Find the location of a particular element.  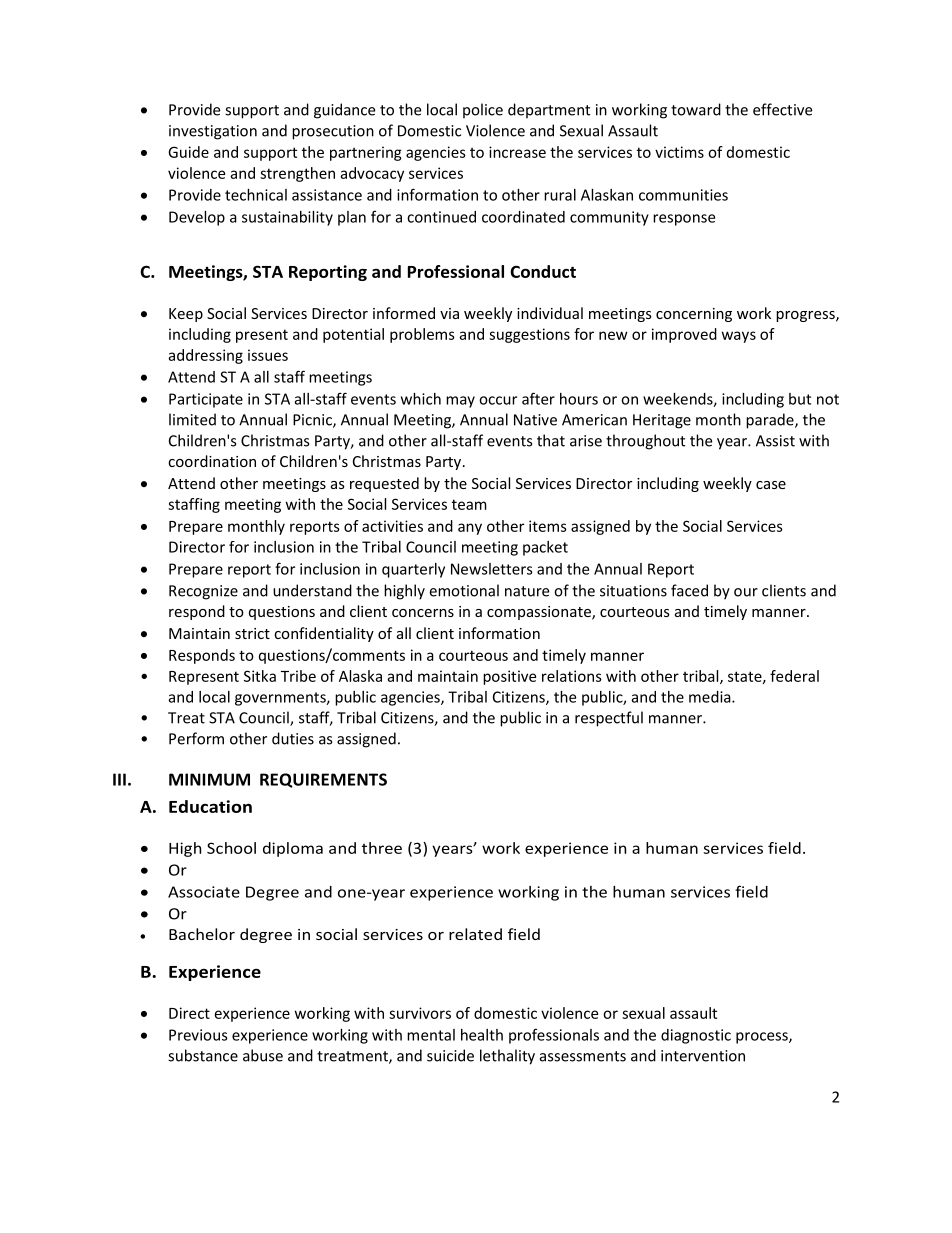

Previous is located at coordinates (198, 1035).
